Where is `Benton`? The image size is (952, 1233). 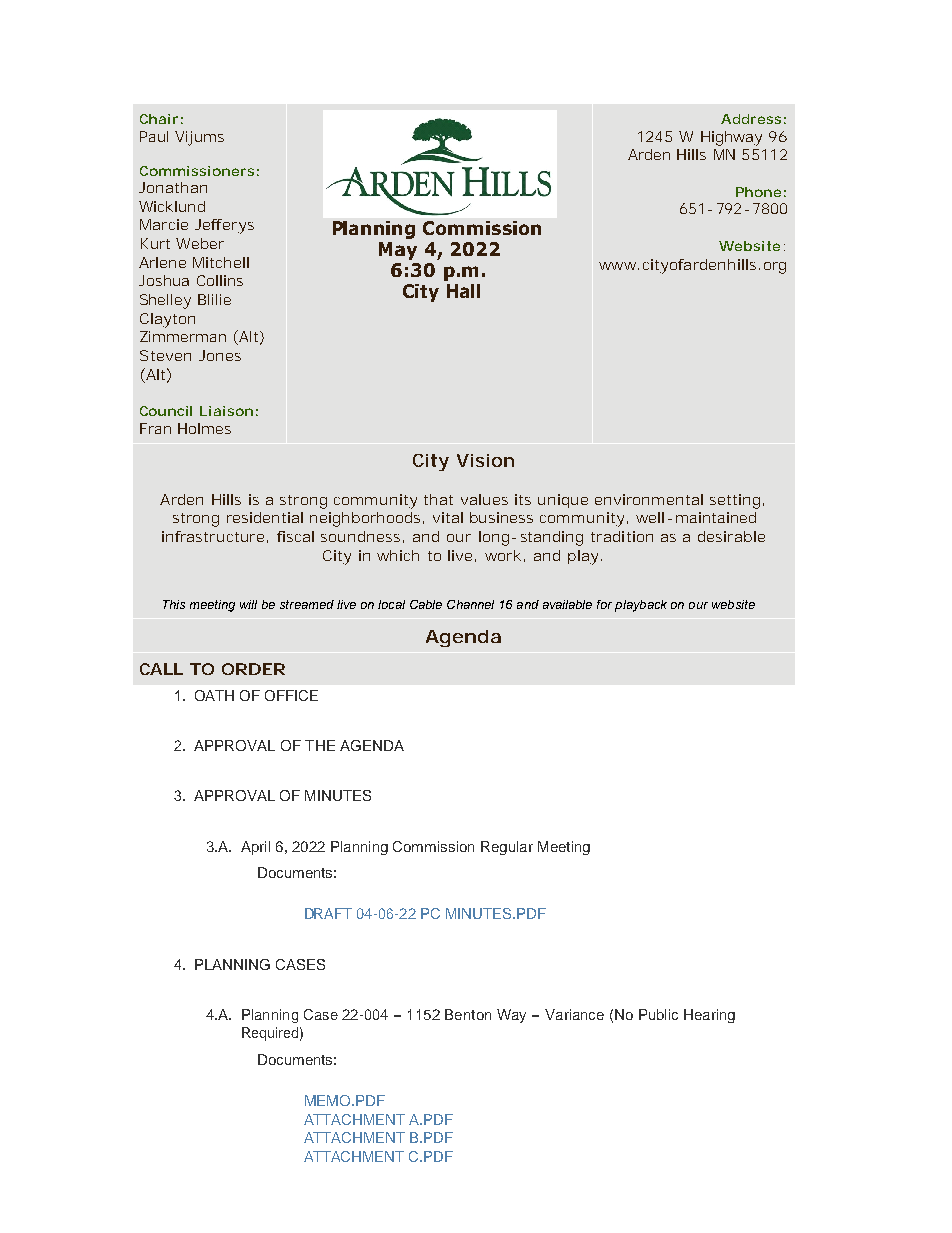
Benton is located at coordinates (468, 1014).
